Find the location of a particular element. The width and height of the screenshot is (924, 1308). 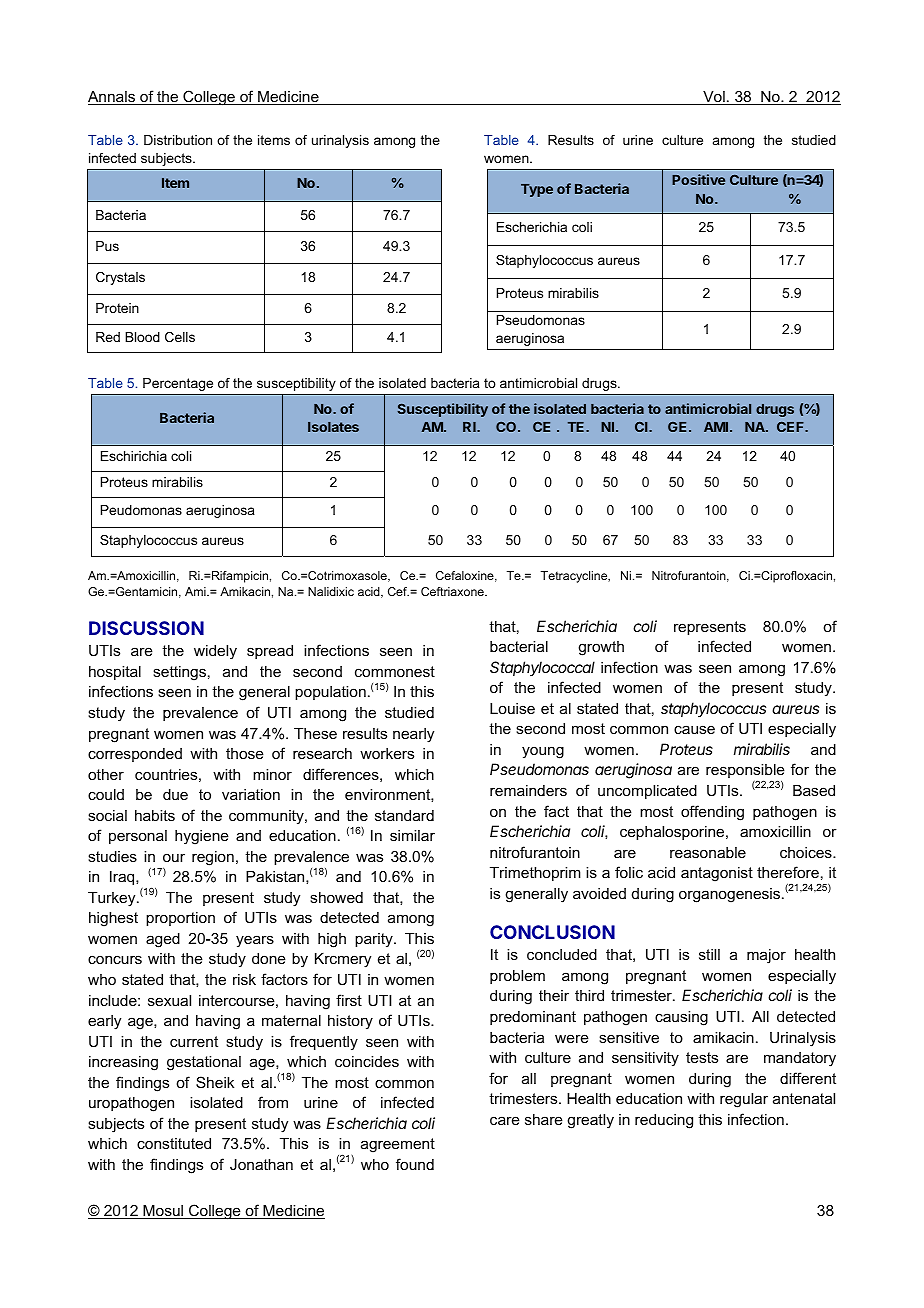

Type is located at coordinates (537, 190).
